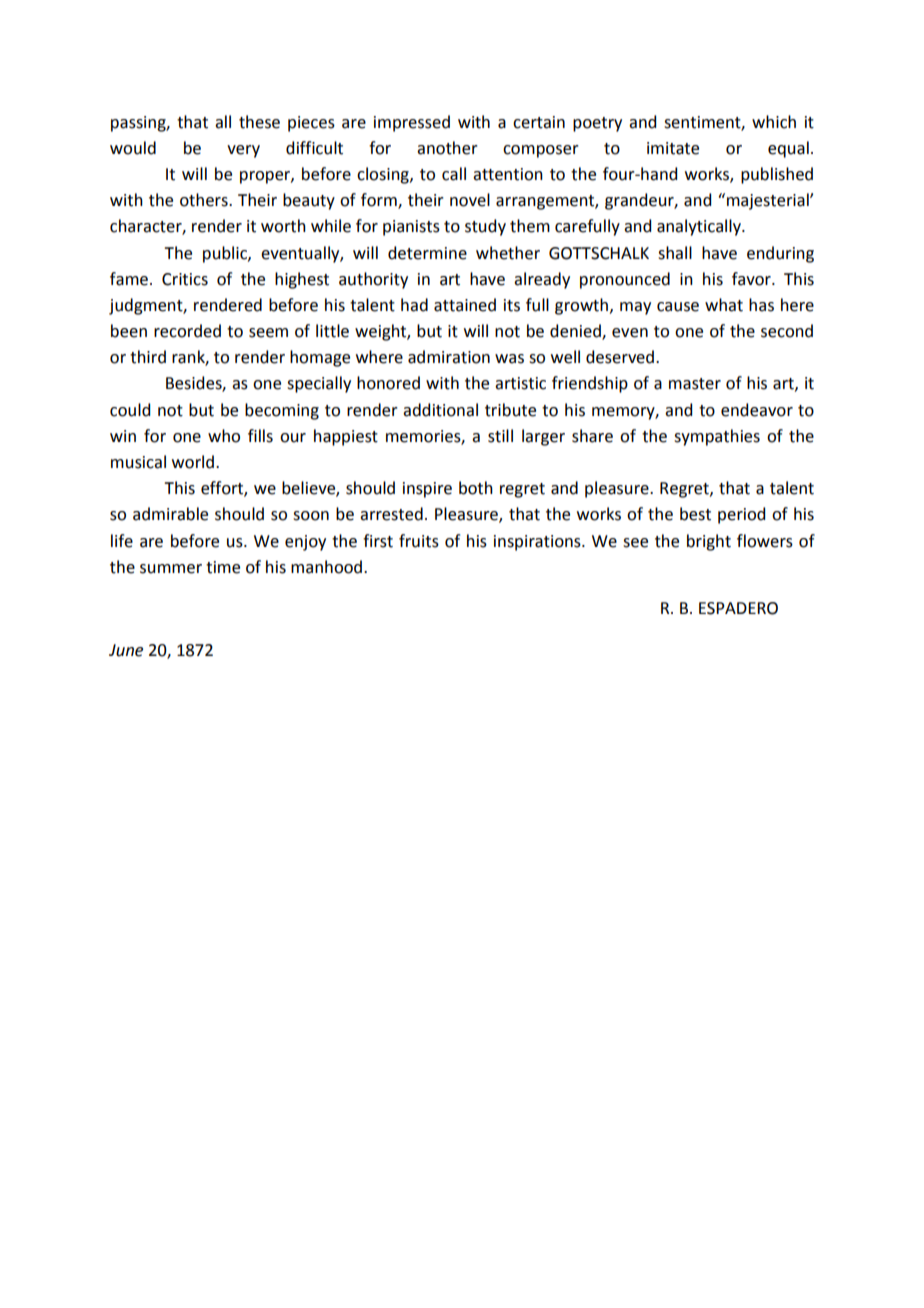 The width and height of the screenshot is (924, 1308). Describe the element at coordinates (695, 384) in the screenshot. I see `master` at that location.
